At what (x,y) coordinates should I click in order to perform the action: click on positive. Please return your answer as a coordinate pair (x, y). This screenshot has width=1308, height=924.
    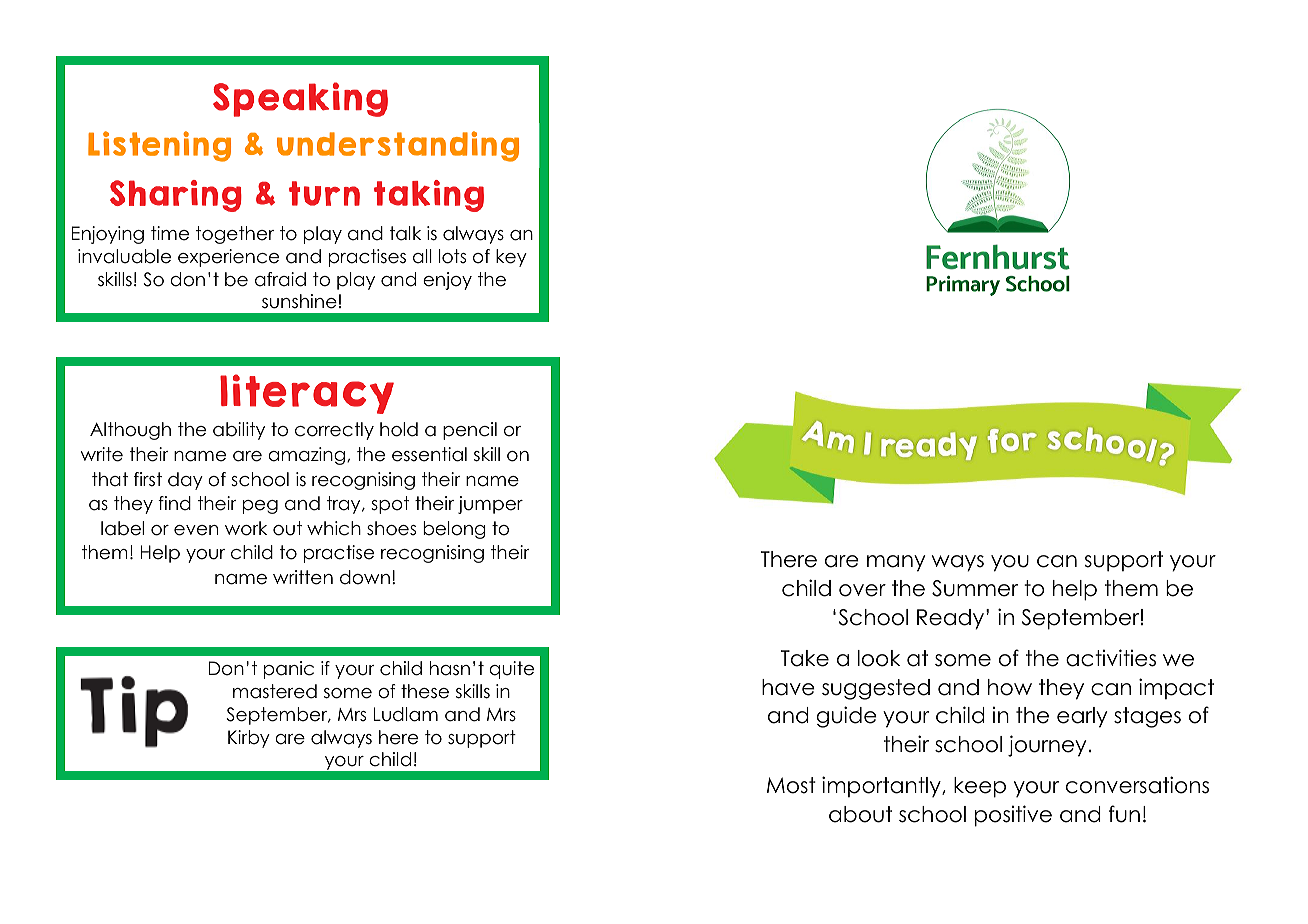
    Looking at the image, I should click on (1013, 816).
